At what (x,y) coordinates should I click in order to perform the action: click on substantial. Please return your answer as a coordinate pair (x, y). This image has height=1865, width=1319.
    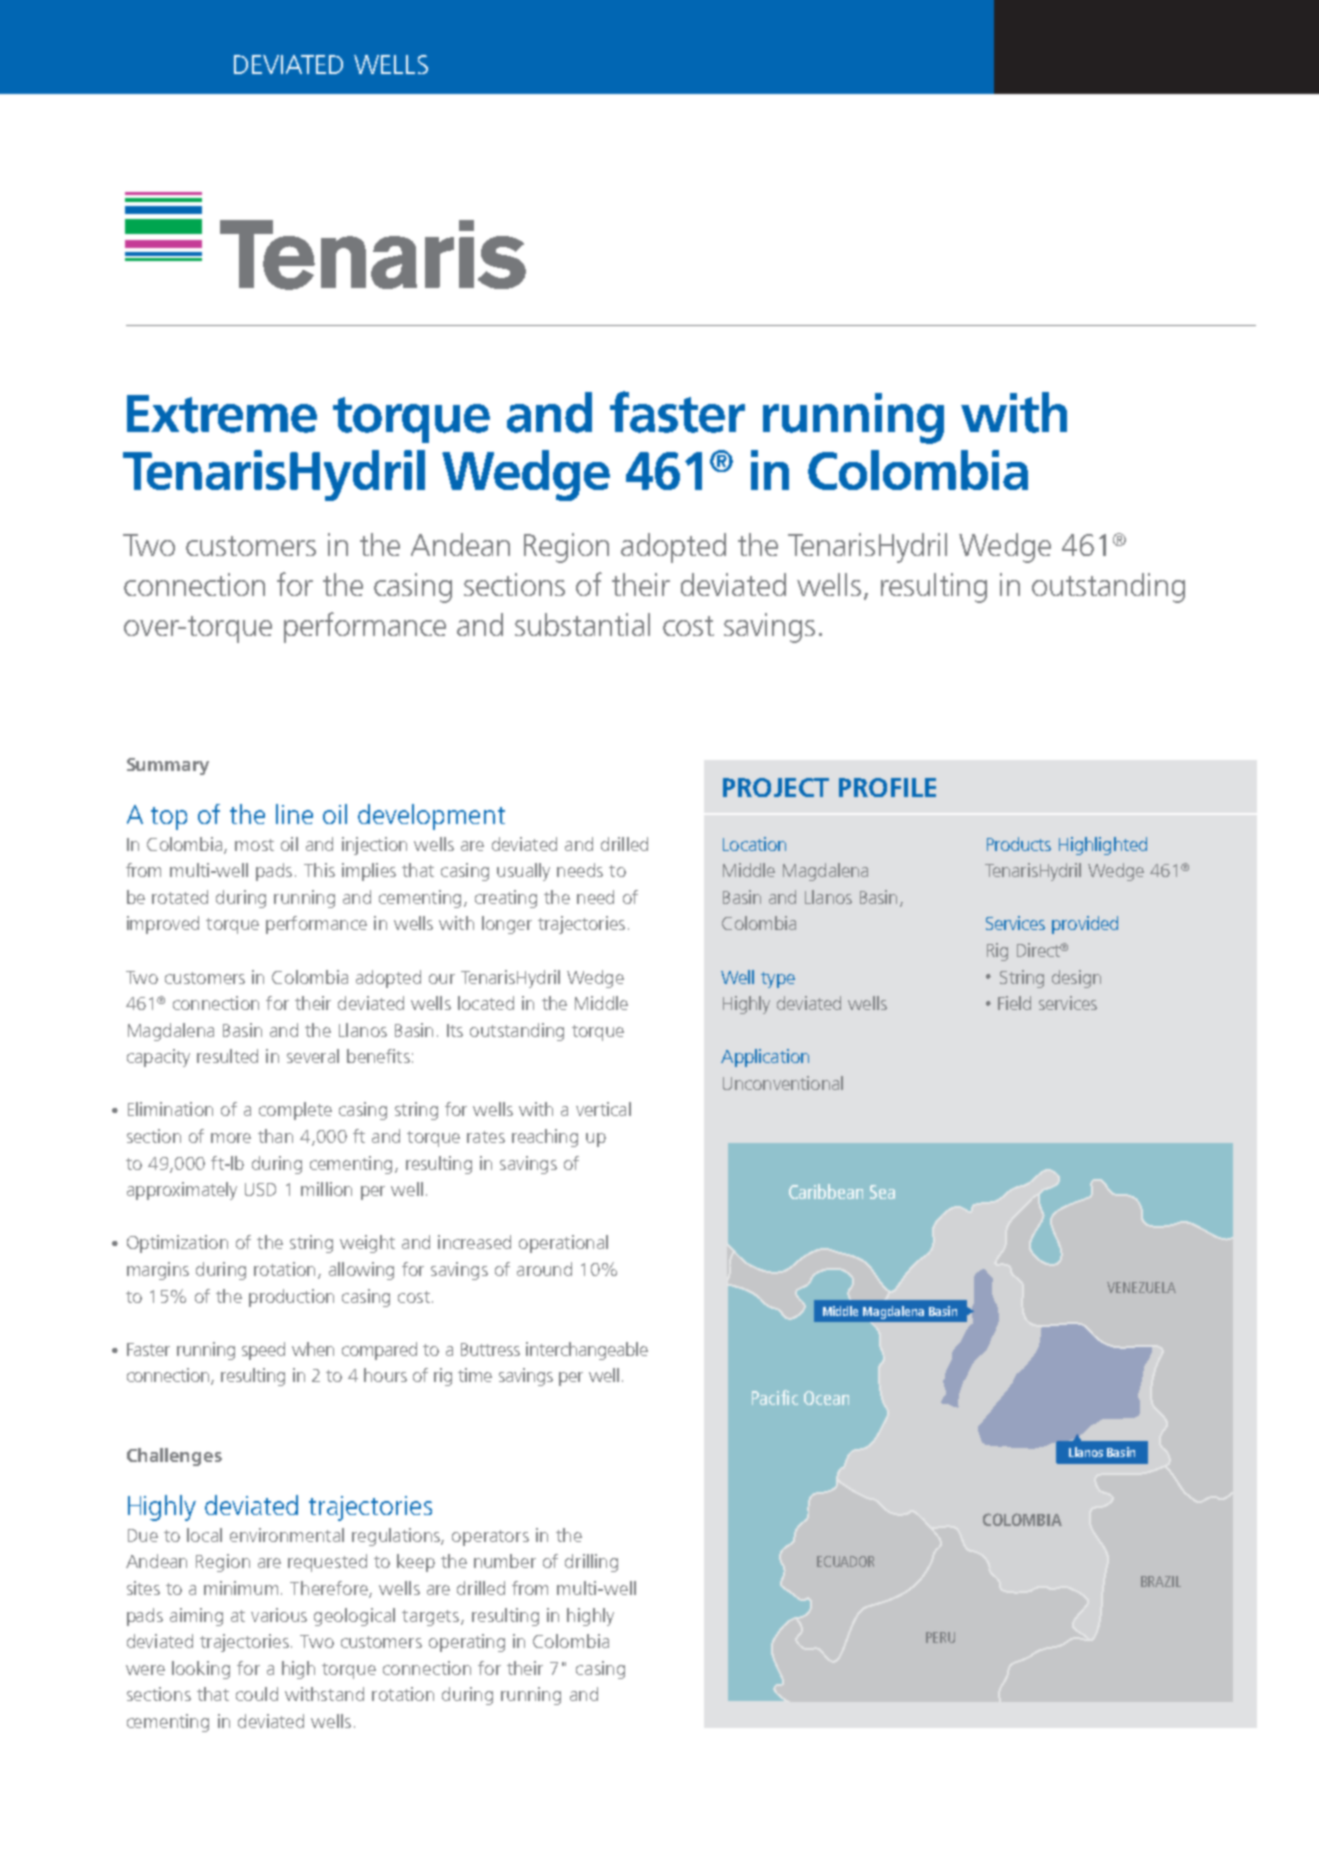
    Looking at the image, I should click on (582, 624).
